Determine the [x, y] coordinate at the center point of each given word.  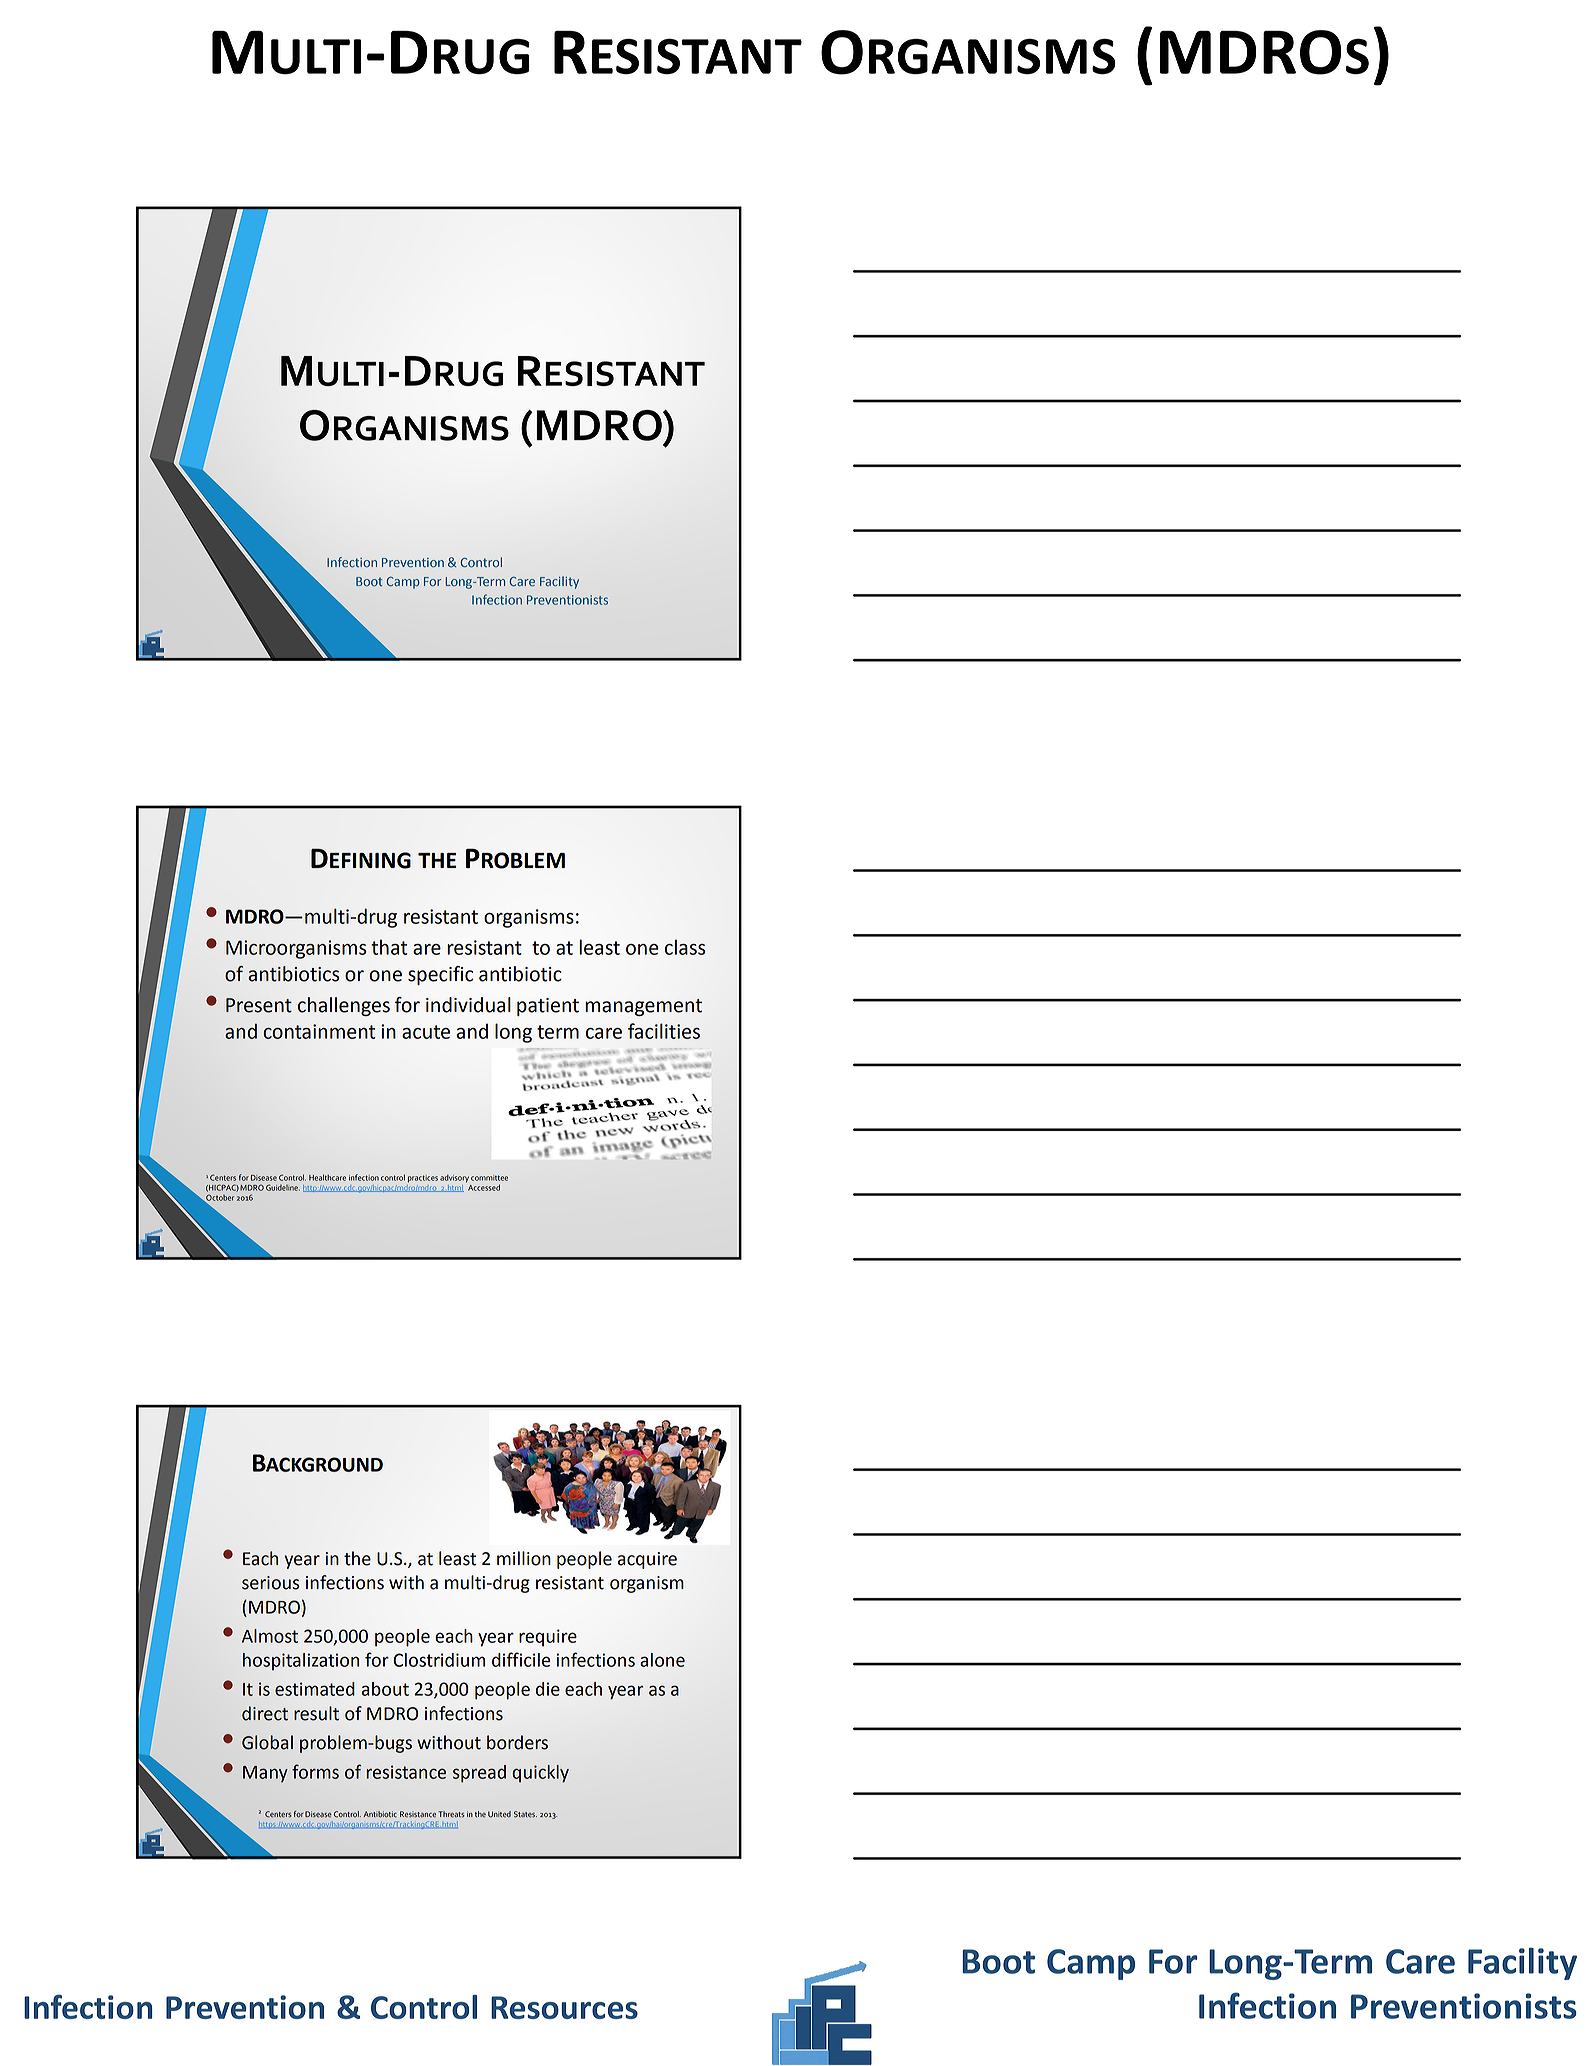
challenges [344, 1006]
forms [315, 1771]
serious [271, 1583]
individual [468, 1005]
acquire [647, 1560]
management [643, 1007]
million [524, 1558]
